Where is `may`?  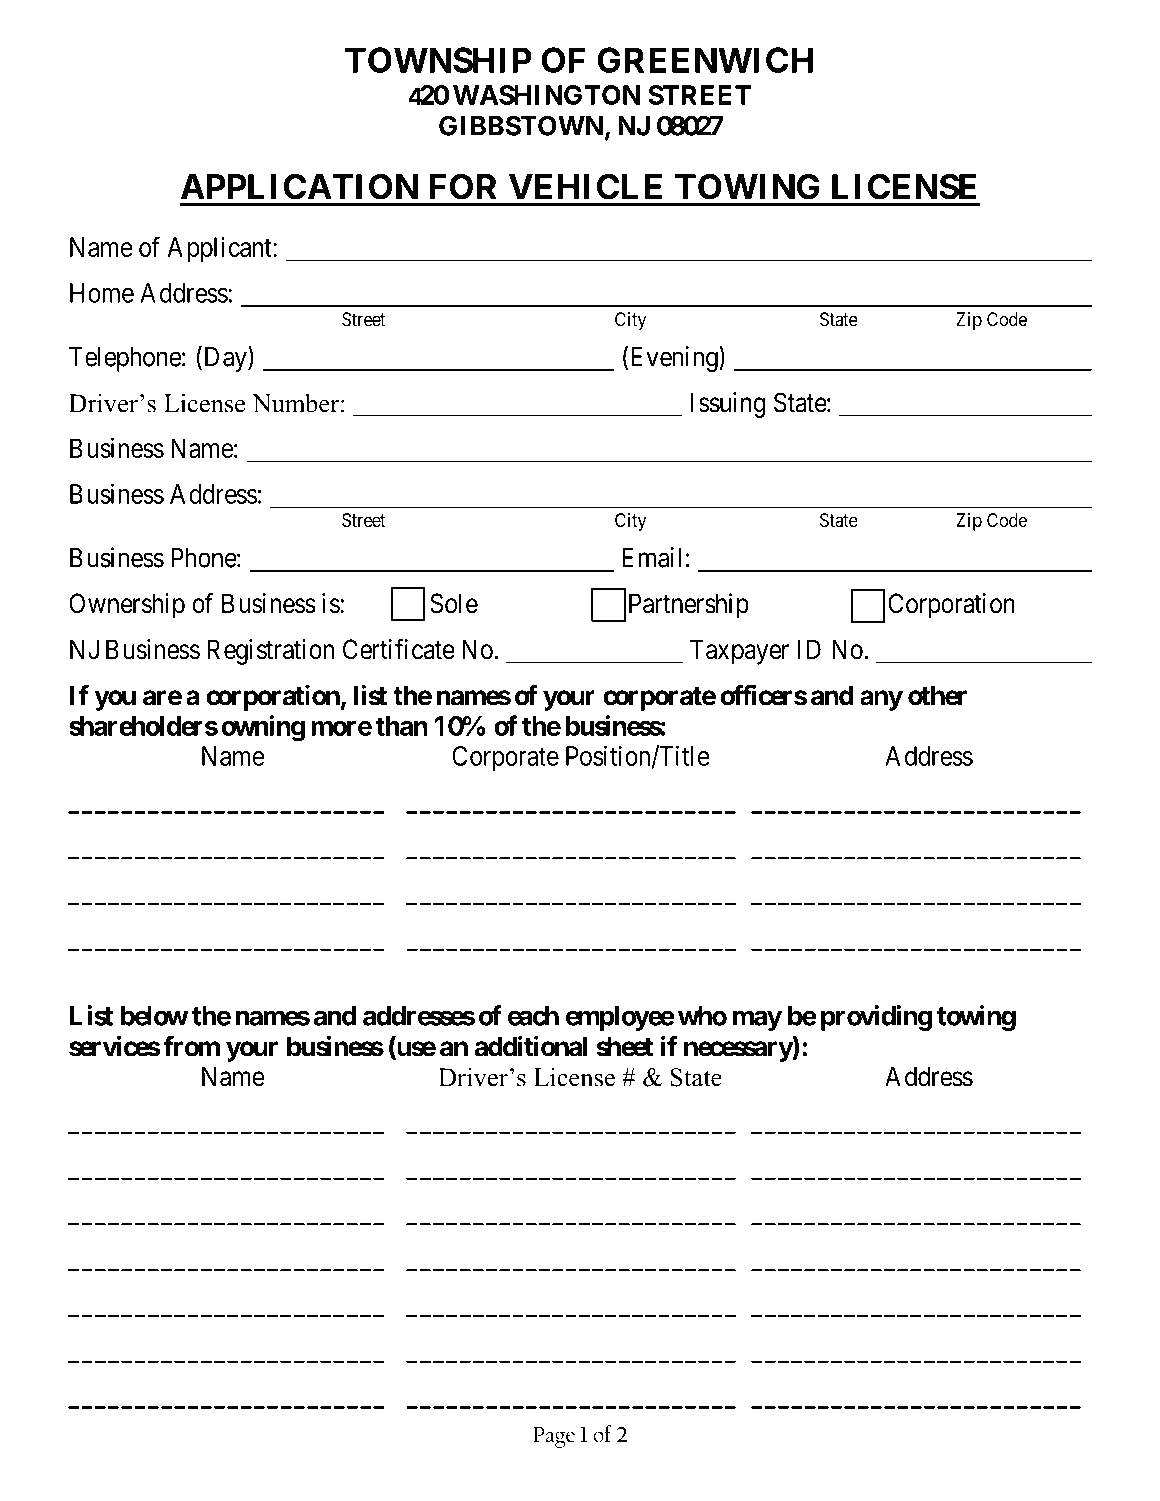
may is located at coordinates (757, 1020).
